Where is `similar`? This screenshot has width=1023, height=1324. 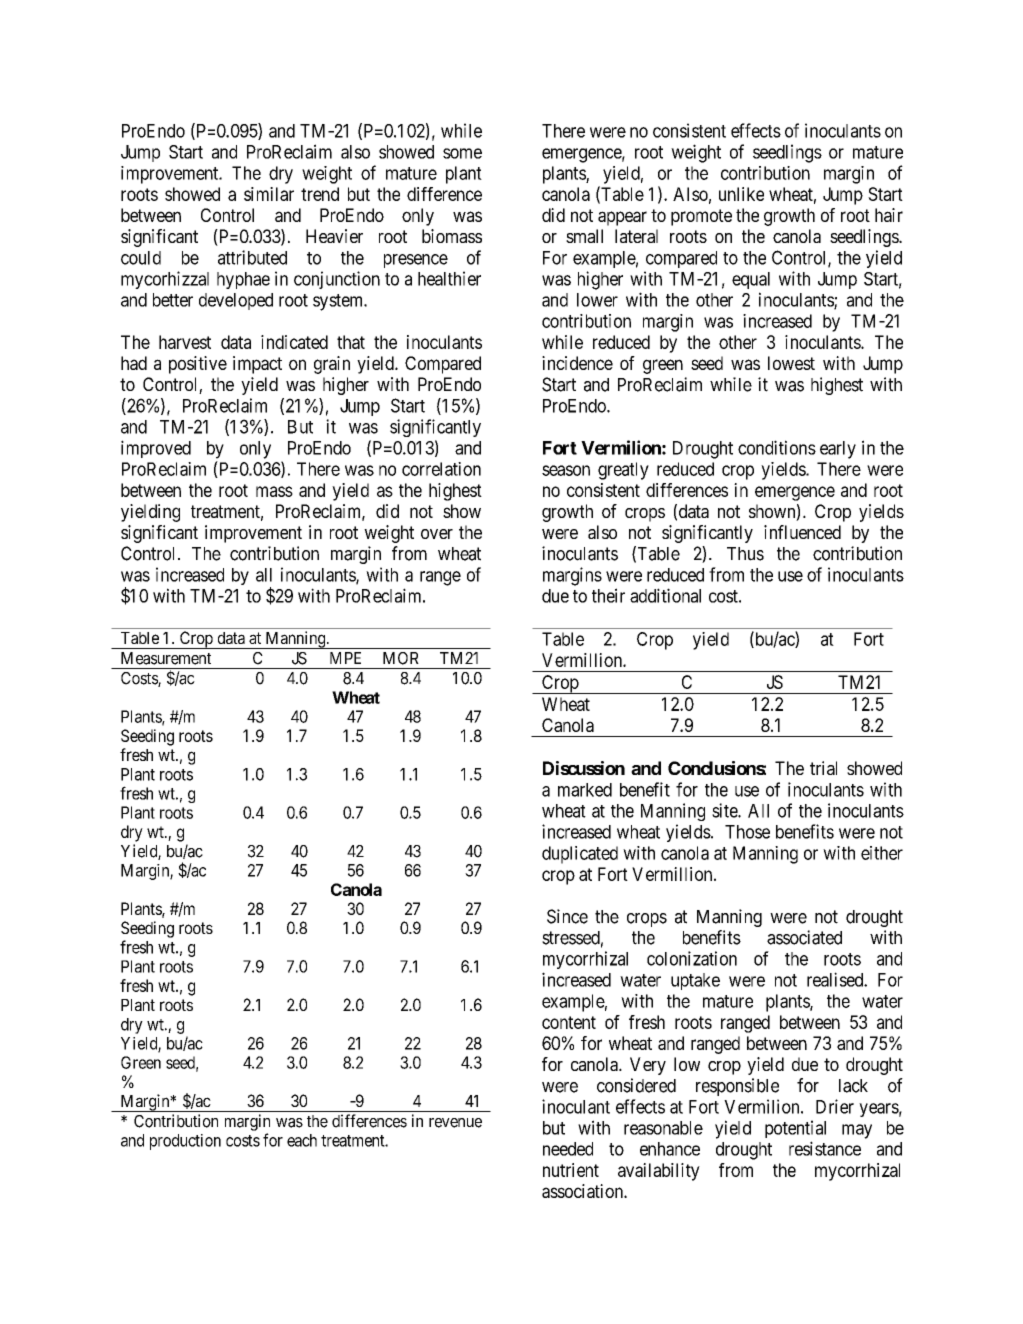
similar is located at coordinates (269, 194).
